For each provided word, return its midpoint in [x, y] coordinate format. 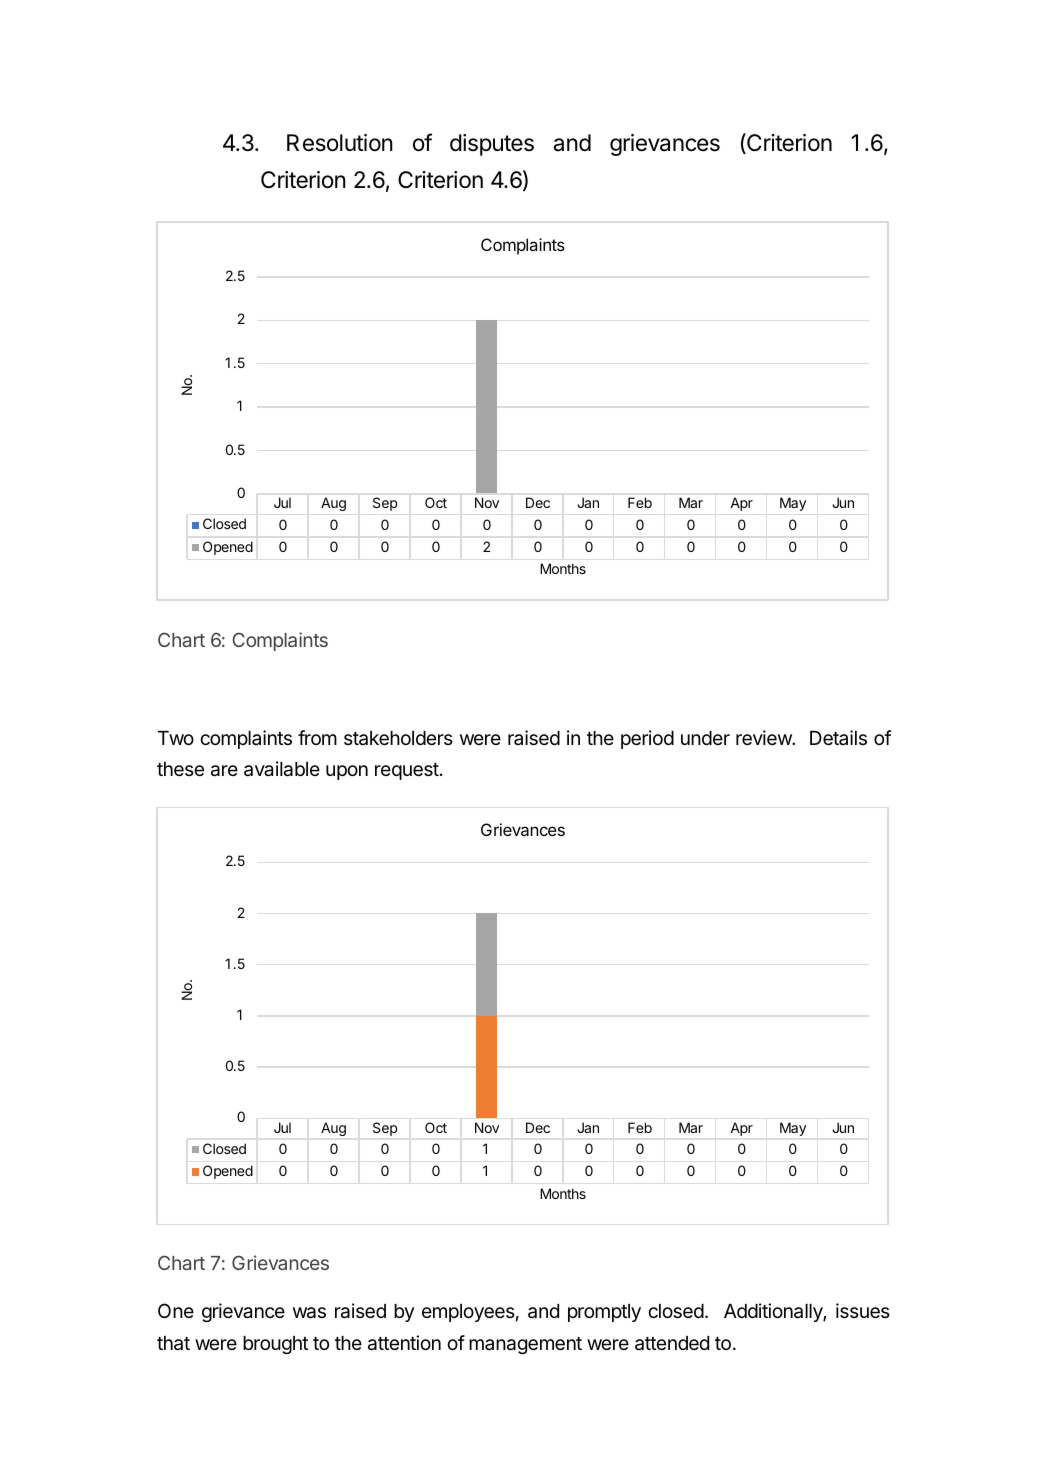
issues [863, 1310]
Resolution [340, 143]
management [525, 1345]
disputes [492, 145]
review [764, 737]
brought [275, 1345]
